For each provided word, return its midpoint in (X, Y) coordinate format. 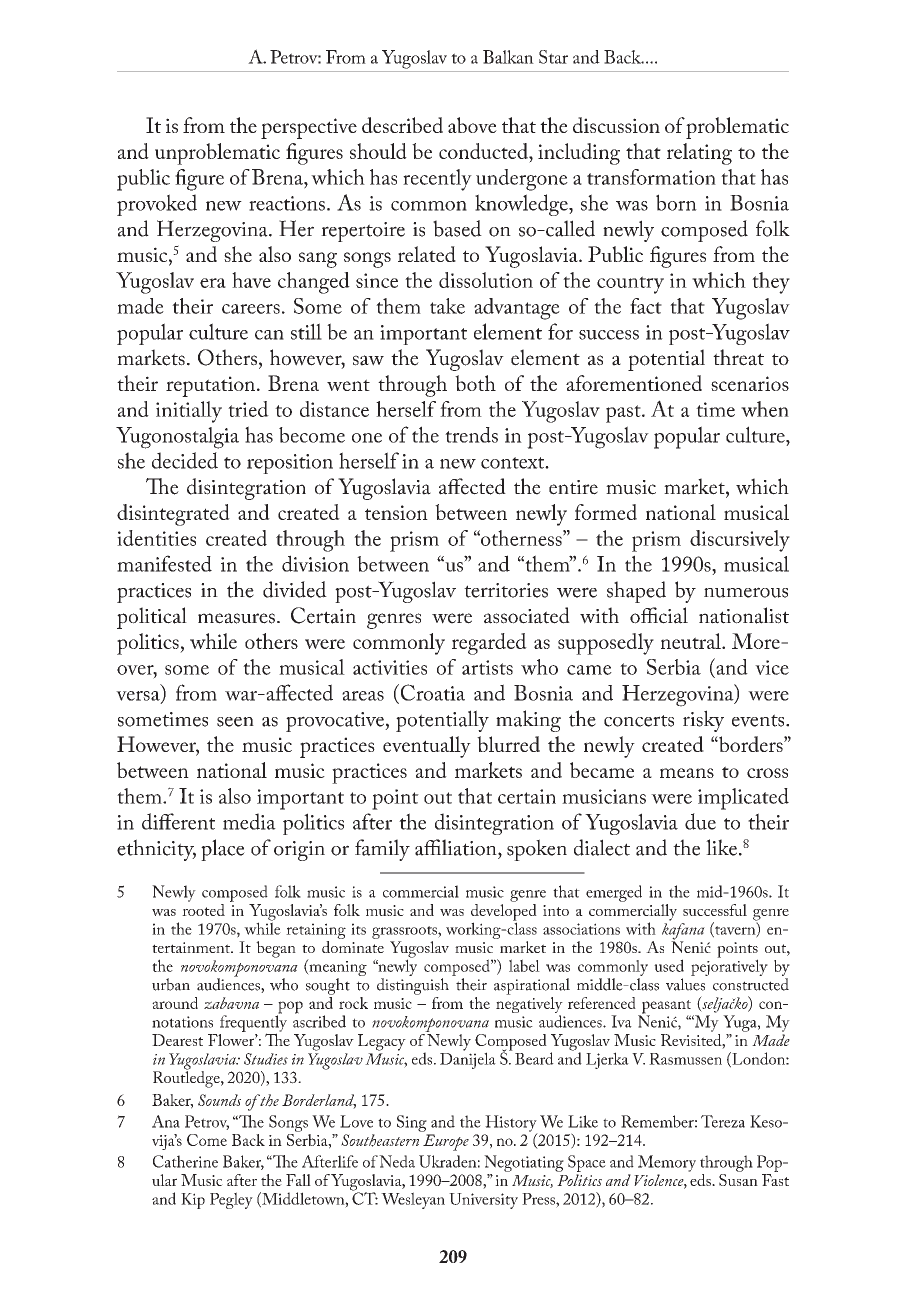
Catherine (185, 1161)
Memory (667, 1163)
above (472, 125)
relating (699, 154)
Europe (446, 1142)
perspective (309, 128)
